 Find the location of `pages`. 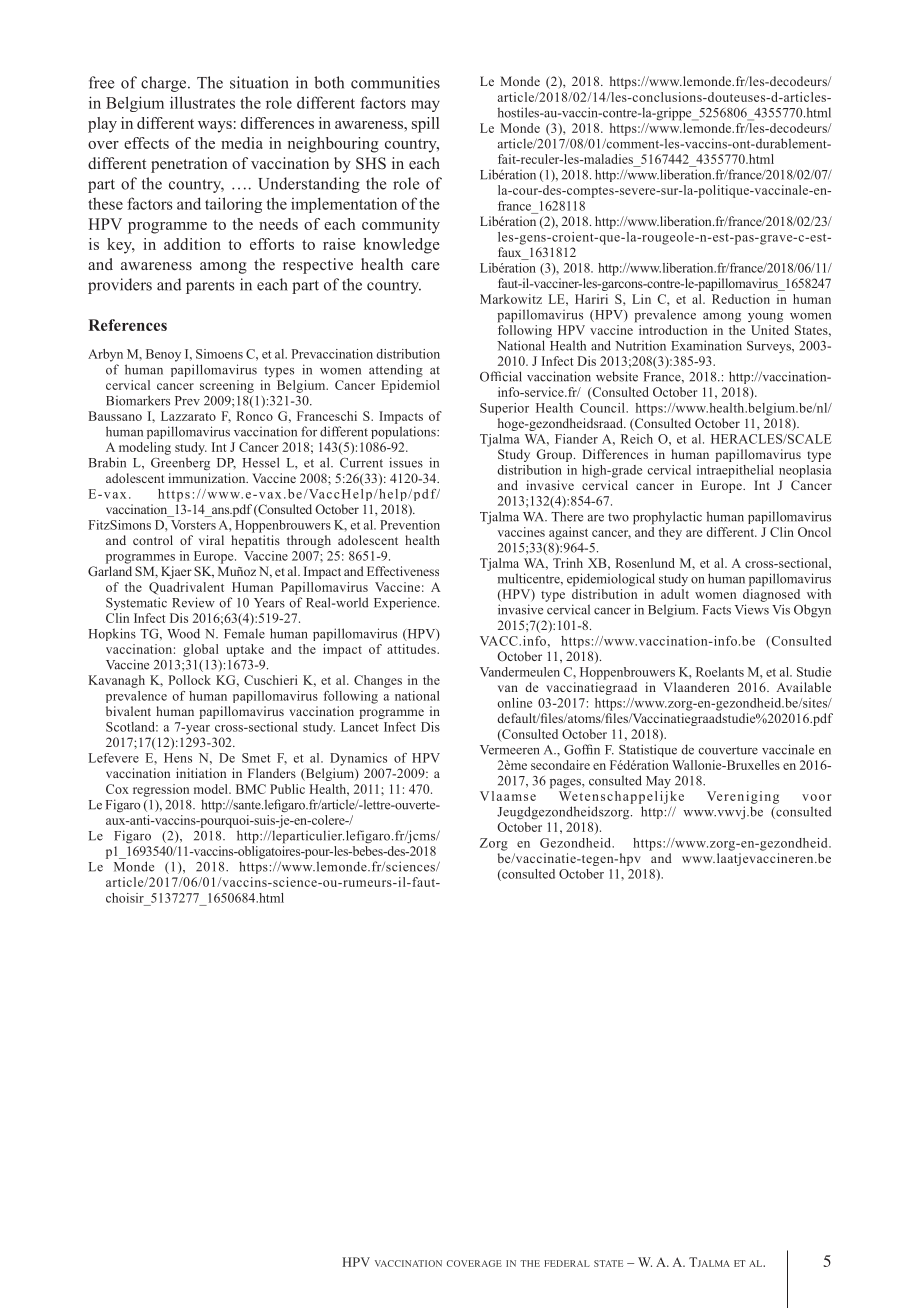

pages is located at coordinates (566, 784).
